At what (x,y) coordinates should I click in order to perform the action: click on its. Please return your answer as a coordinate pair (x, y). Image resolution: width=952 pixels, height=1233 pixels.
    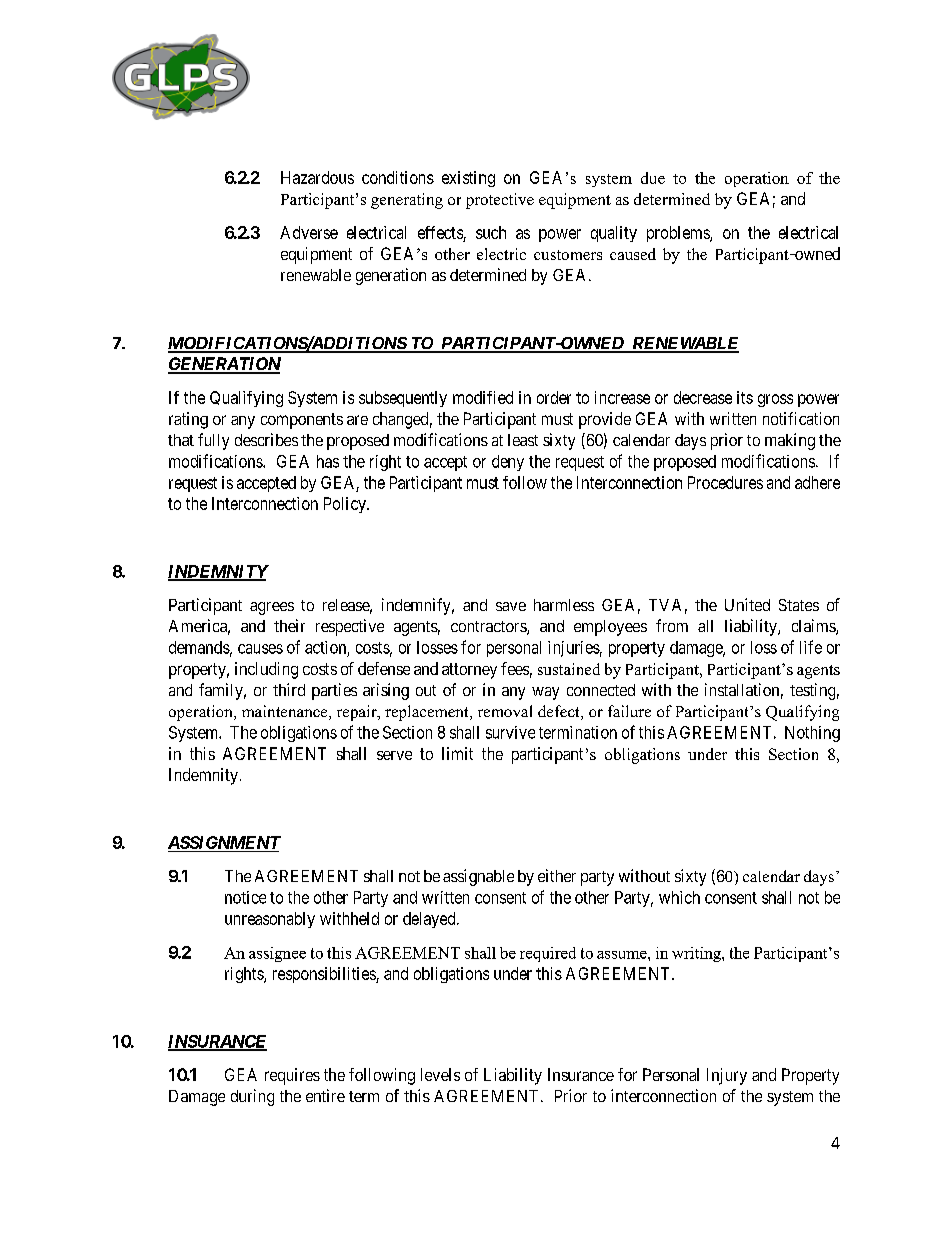
    Looking at the image, I should click on (745, 397).
